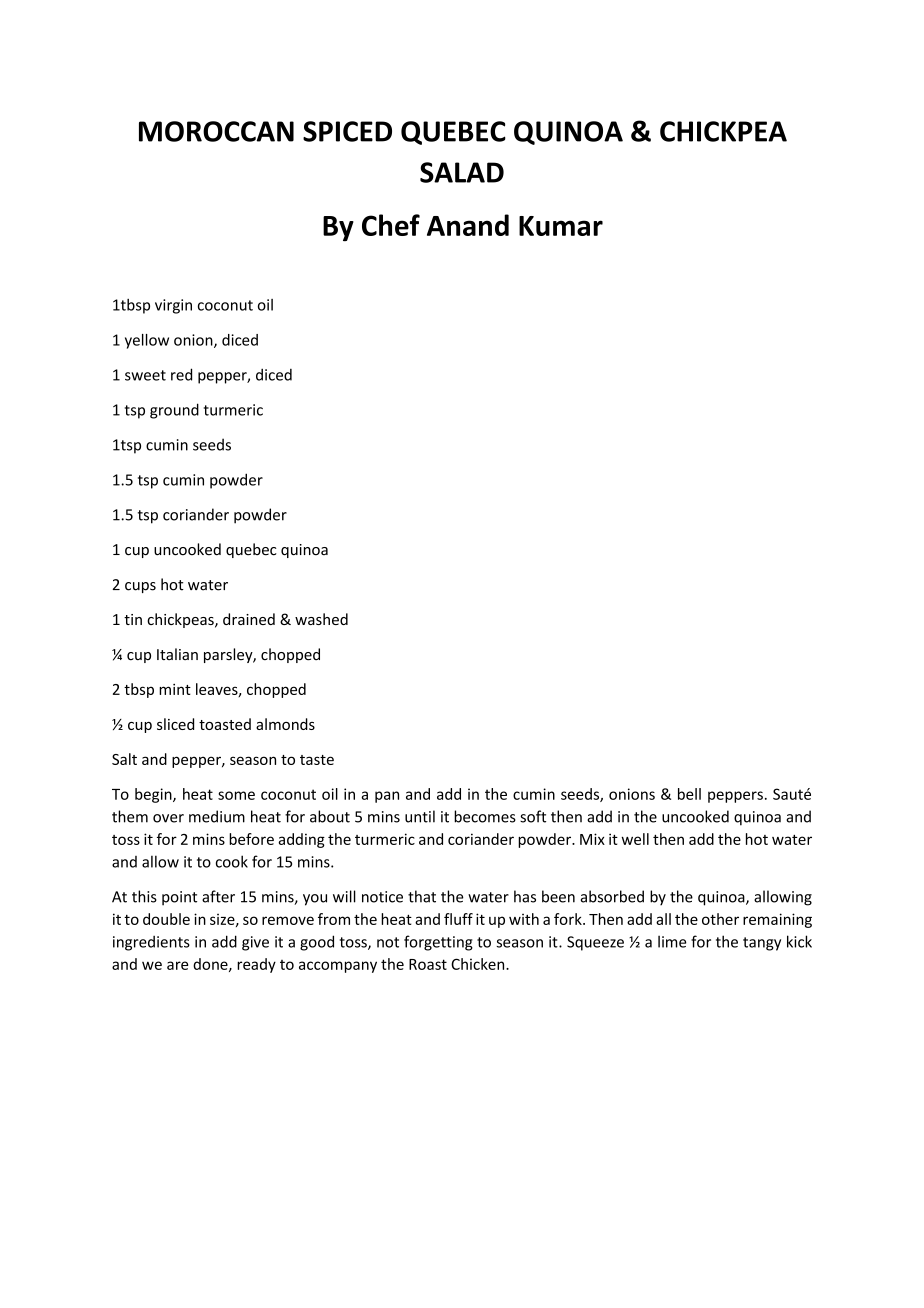  Describe the element at coordinates (561, 226) in the document. I see `Kumar` at that location.
